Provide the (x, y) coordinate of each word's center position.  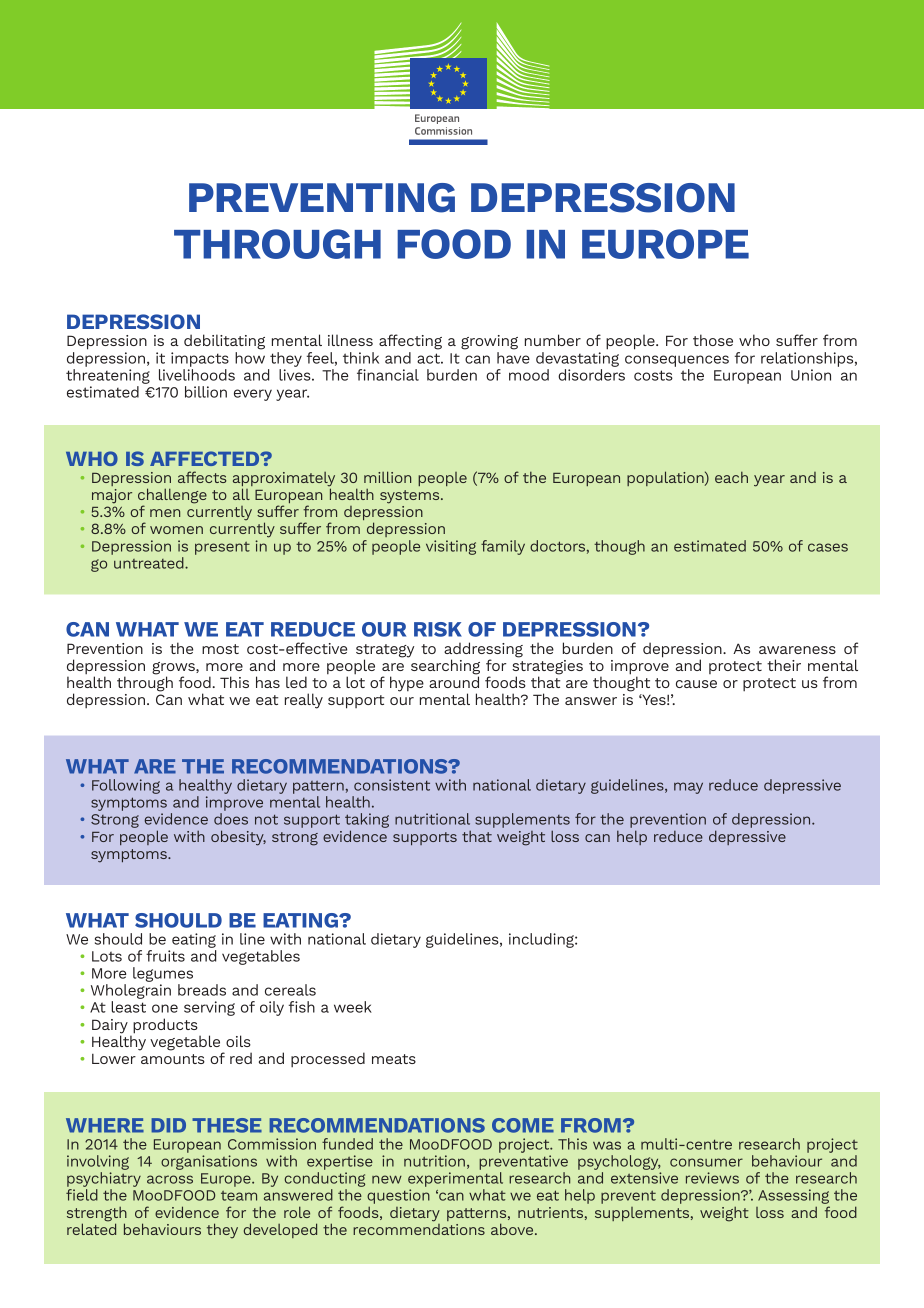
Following (126, 786)
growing (489, 342)
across (170, 1179)
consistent (392, 785)
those (713, 340)
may (688, 788)
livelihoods (197, 375)
